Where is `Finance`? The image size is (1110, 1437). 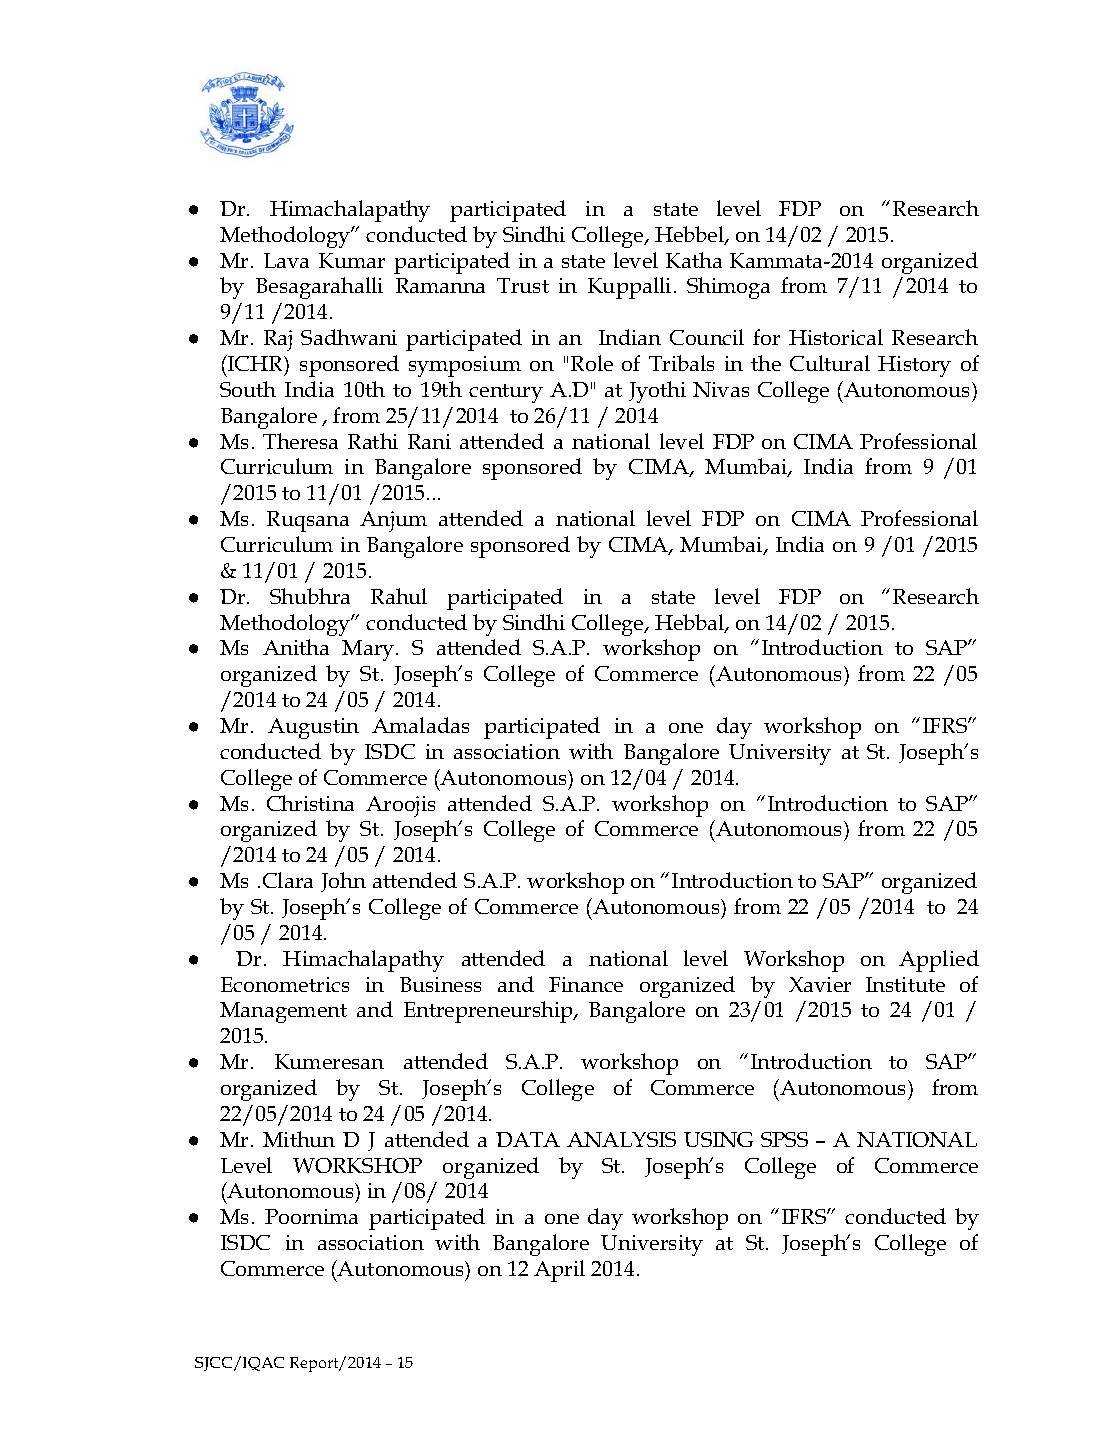
Finance is located at coordinates (586, 984).
